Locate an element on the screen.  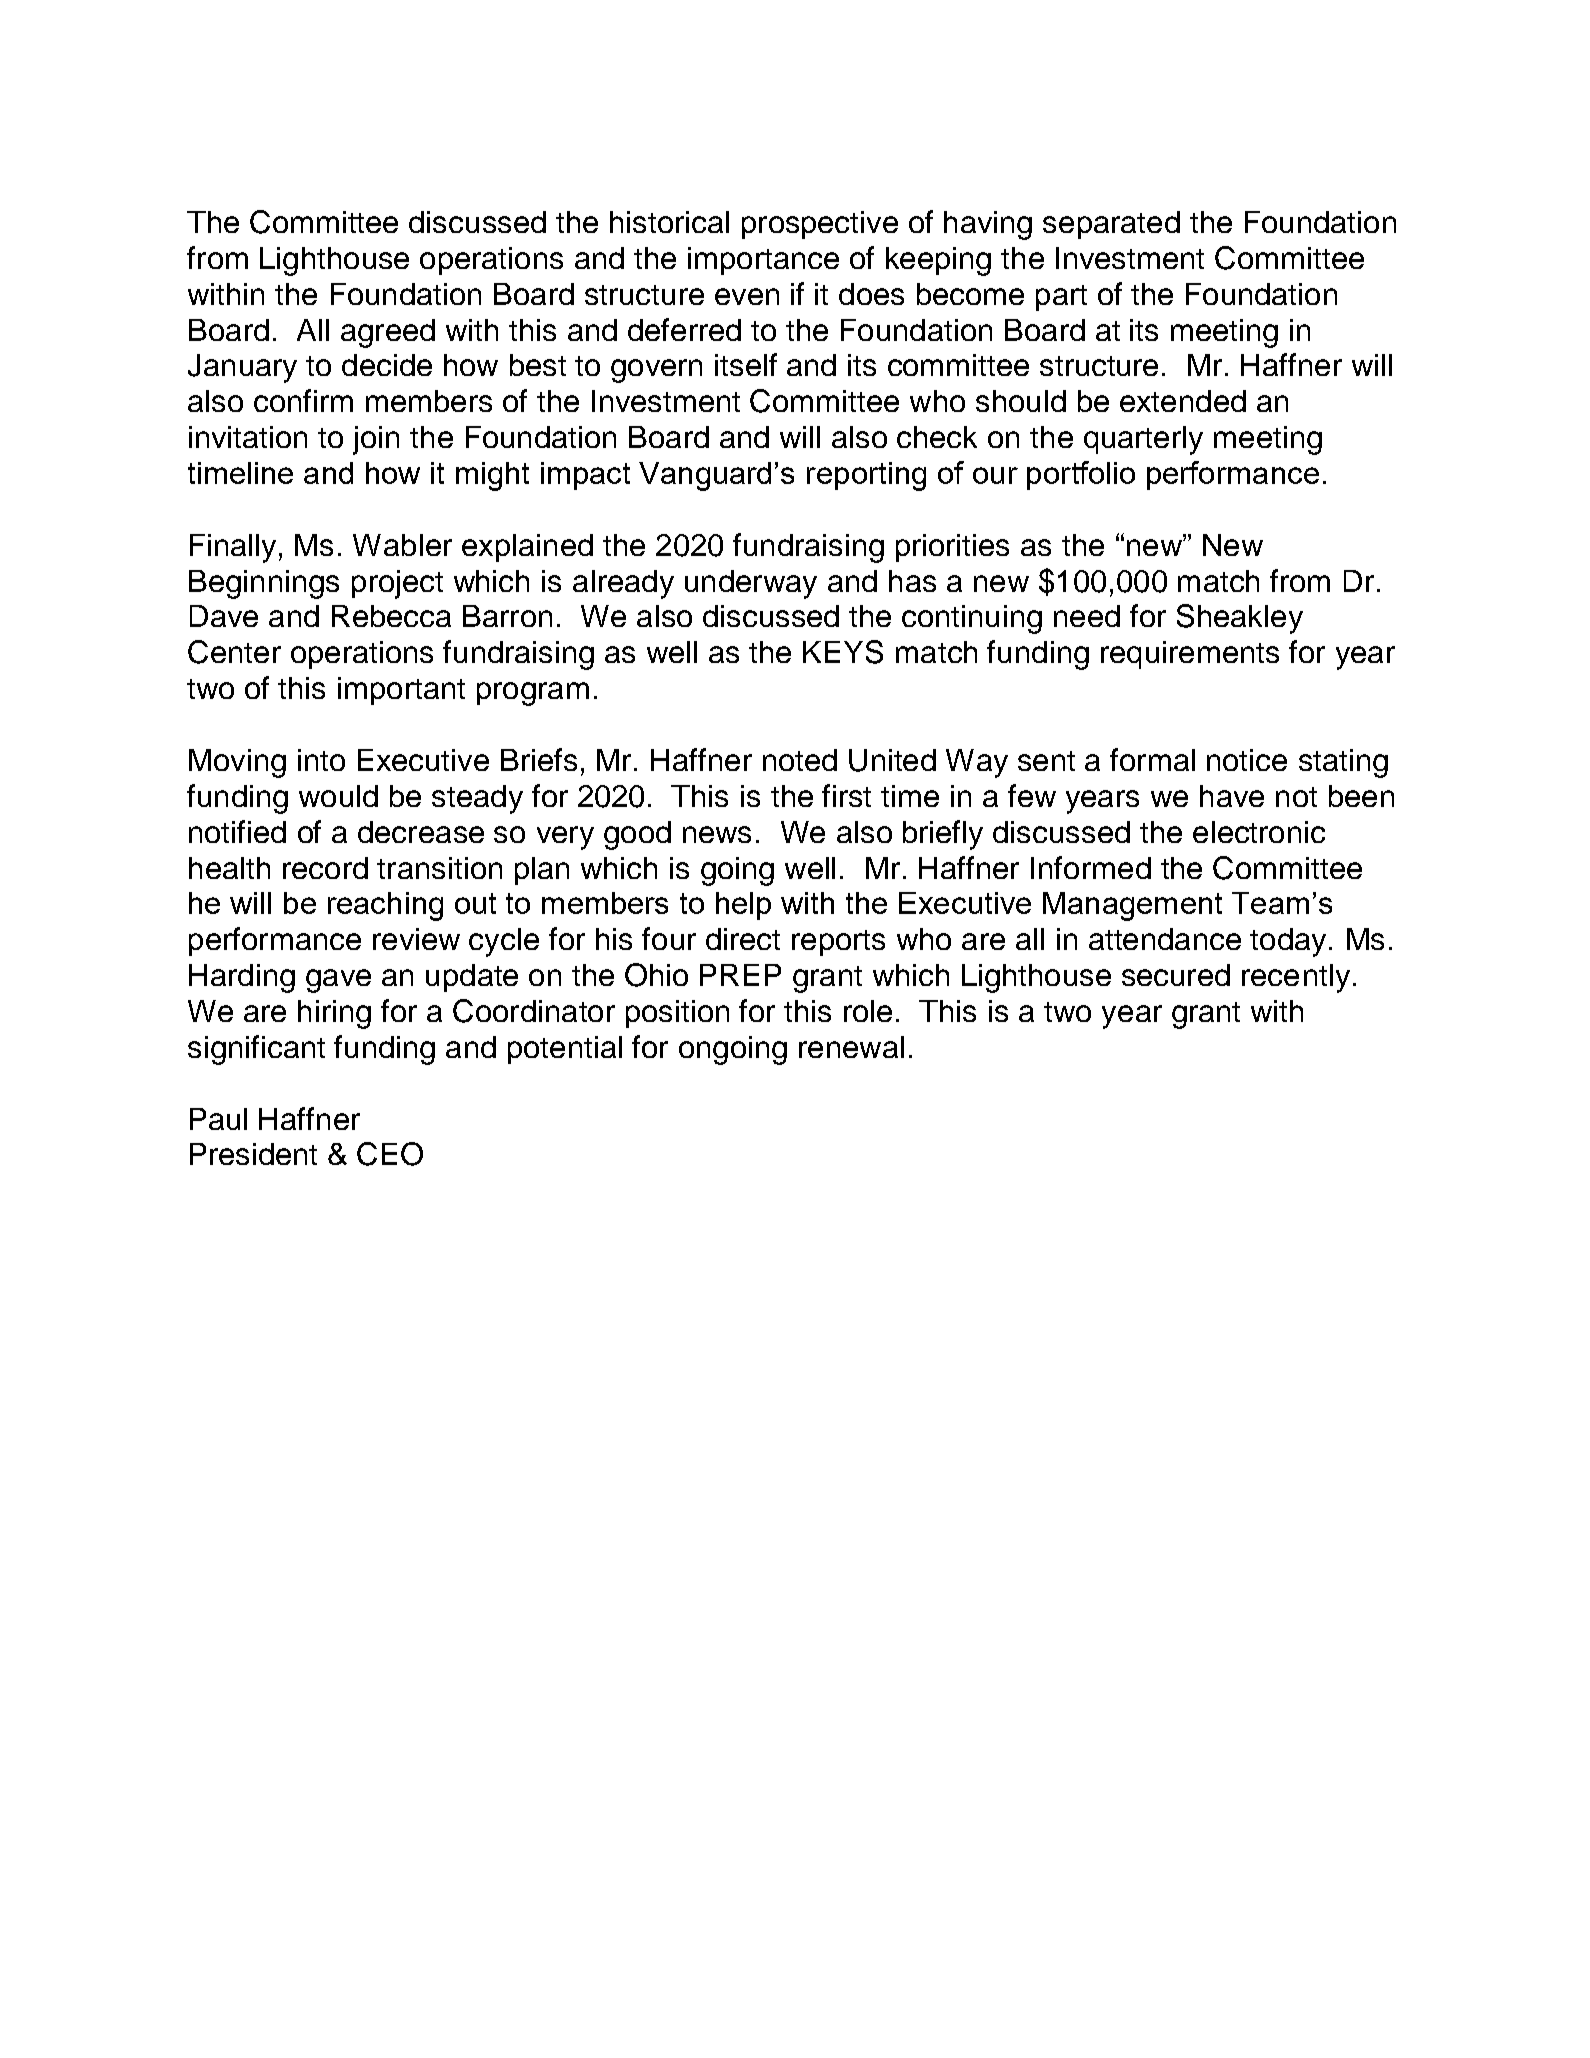
separated is located at coordinates (1111, 225).
